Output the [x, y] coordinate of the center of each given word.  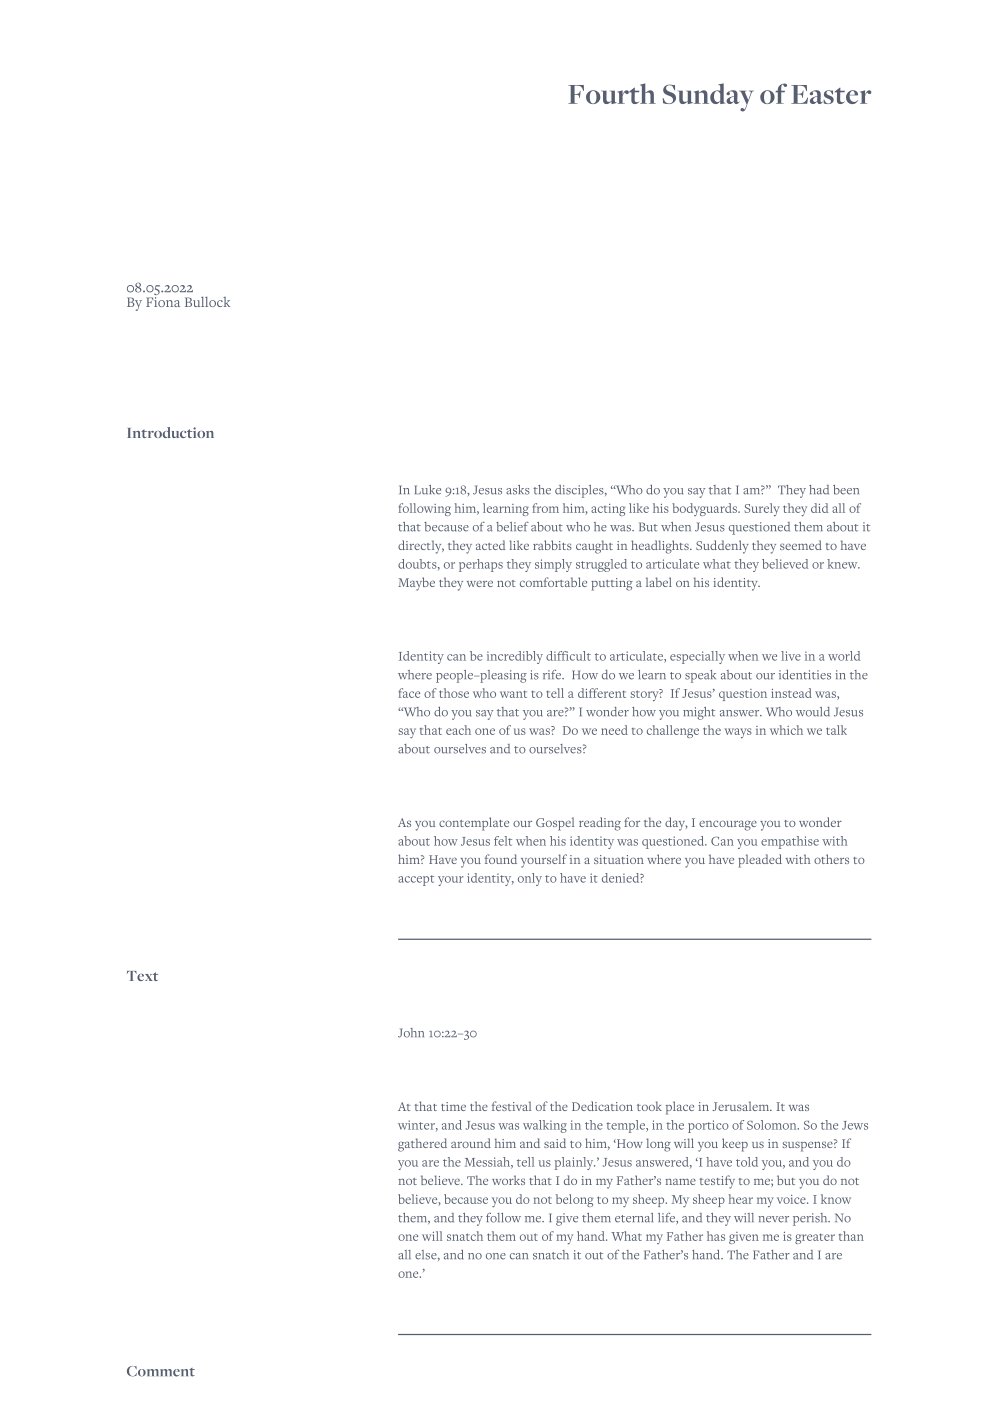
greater [815, 1239]
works [508, 1180]
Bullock [207, 302]
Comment [161, 1371]
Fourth [612, 93]
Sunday [708, 97]
